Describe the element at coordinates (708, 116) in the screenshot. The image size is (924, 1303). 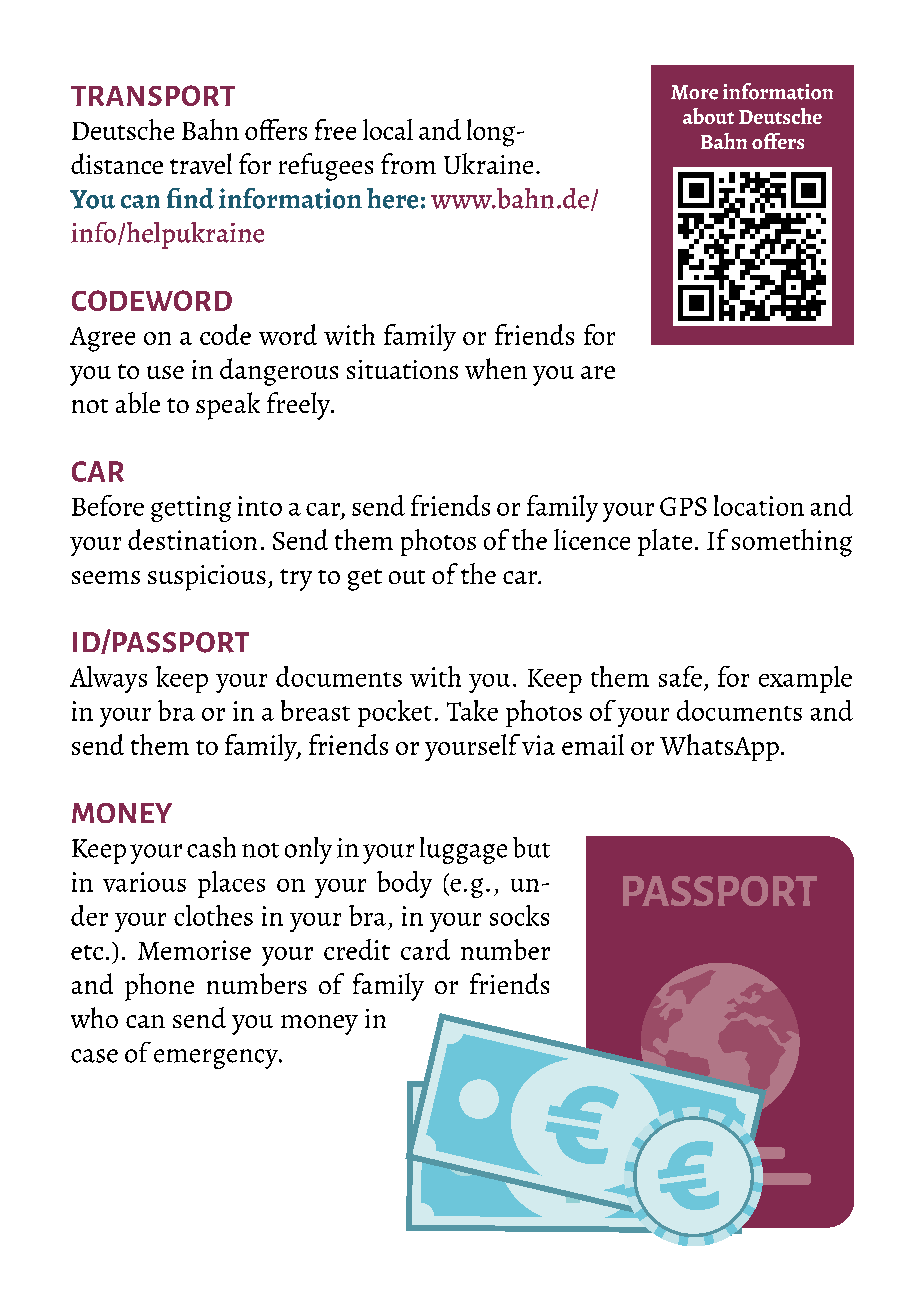
I see `about` at that location.
